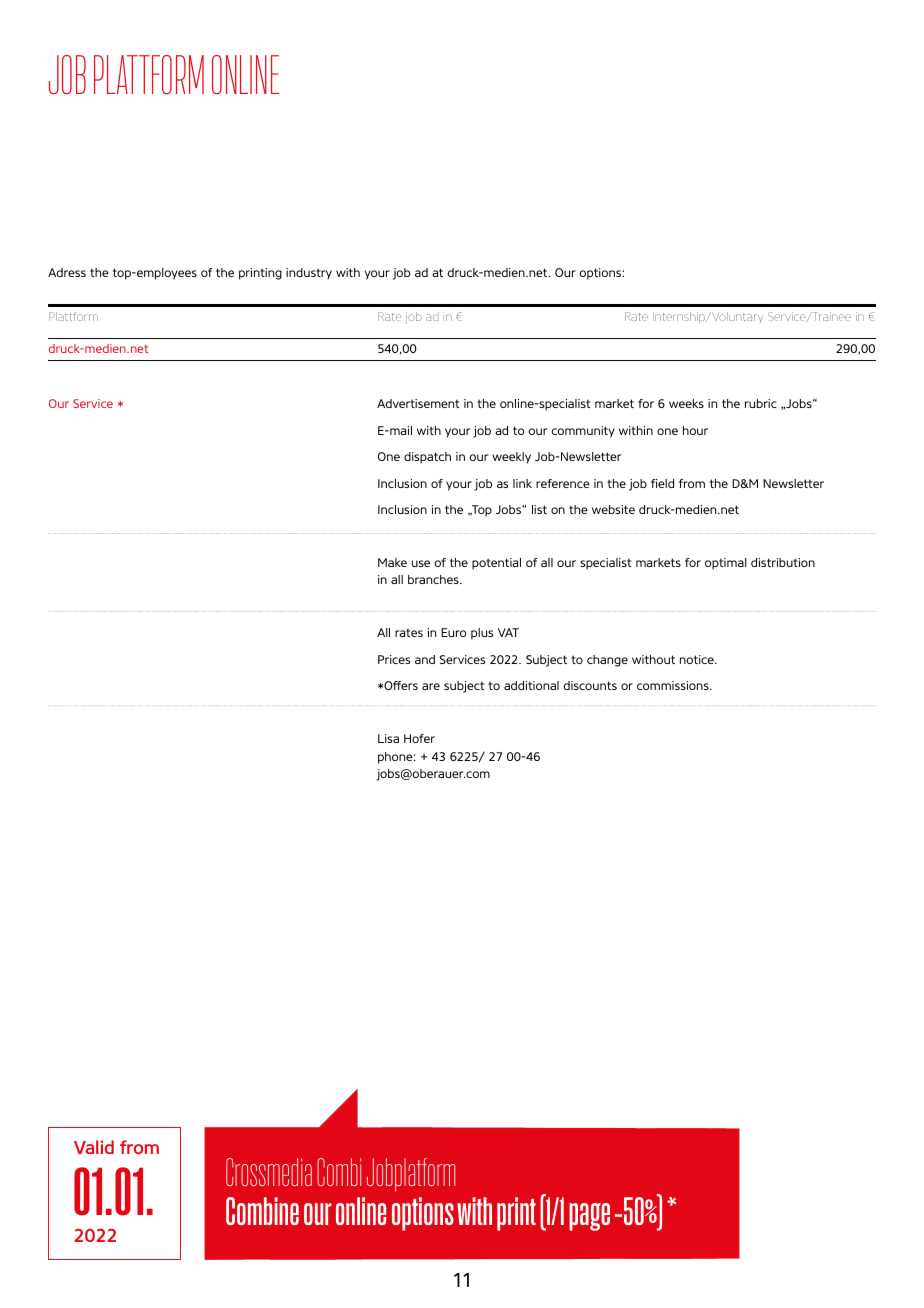 This screenshot has height=1308, width=924. I want to click on are, so click(431, 686).
